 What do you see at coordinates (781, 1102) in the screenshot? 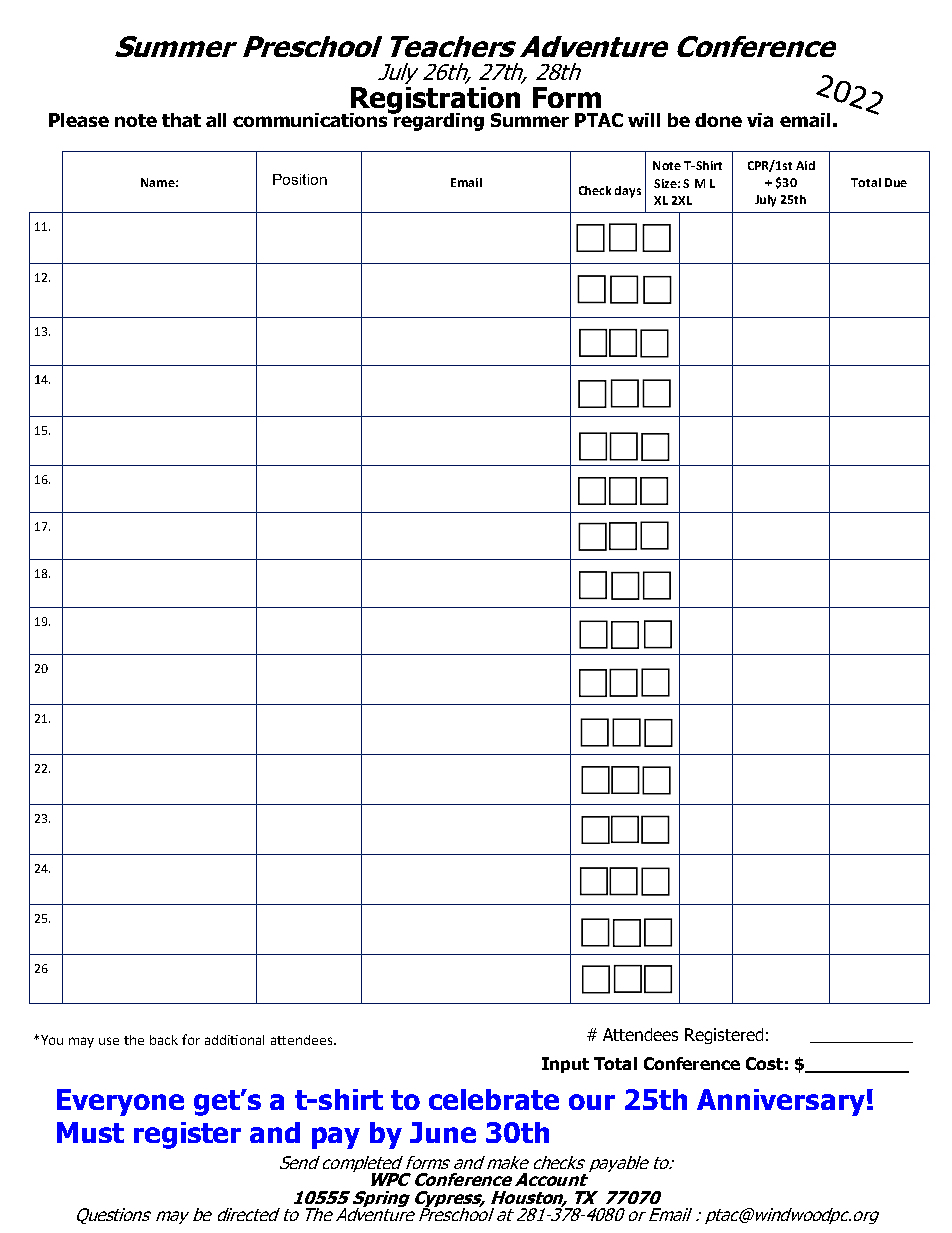
I see `Anniversary` at bounding box center [781, 1102].
